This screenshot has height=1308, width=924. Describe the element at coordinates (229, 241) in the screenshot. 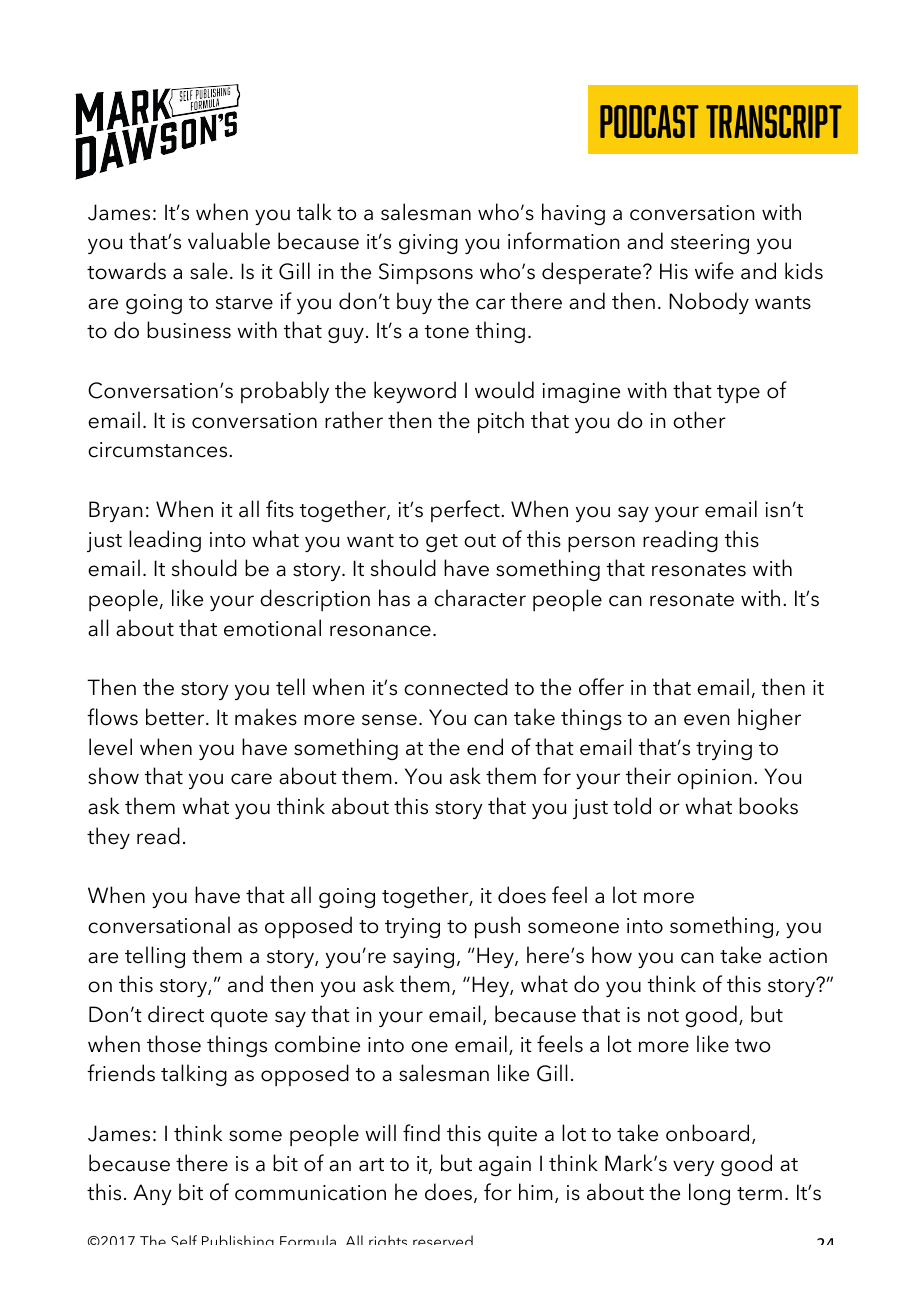

I see `valuable` at that location.
